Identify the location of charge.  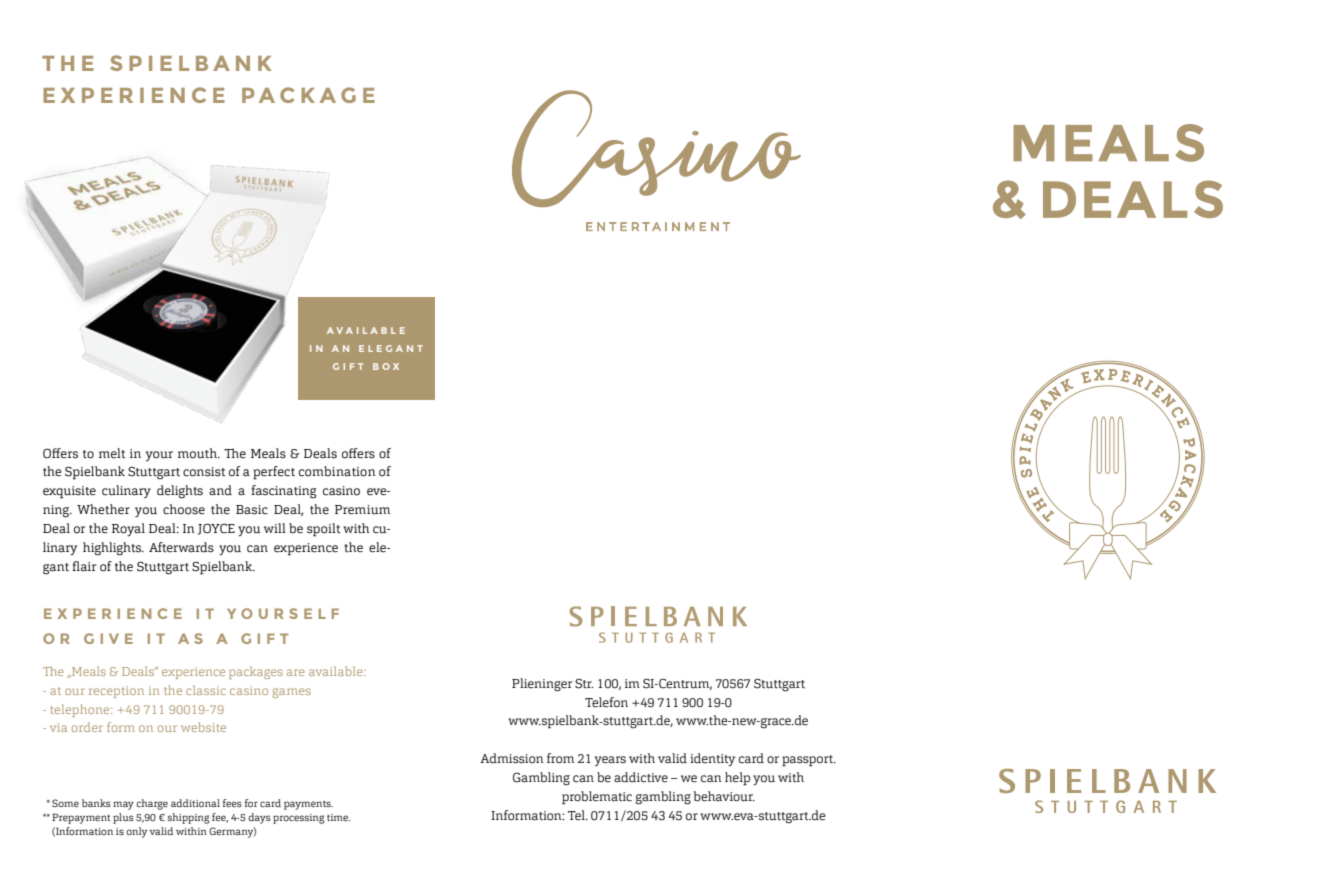
(152, 804).
